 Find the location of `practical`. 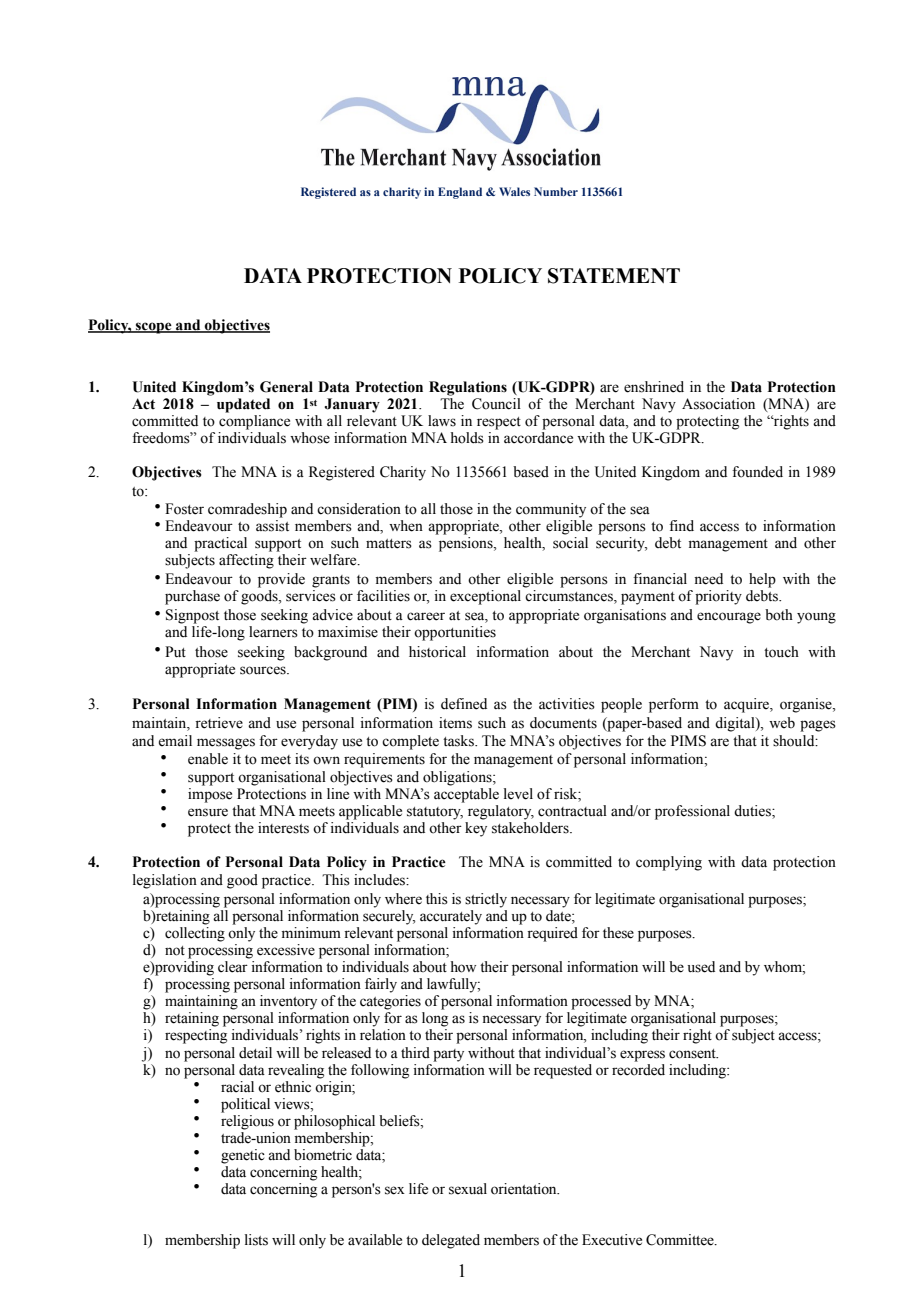

practical is located at coordinates (220, 544).
